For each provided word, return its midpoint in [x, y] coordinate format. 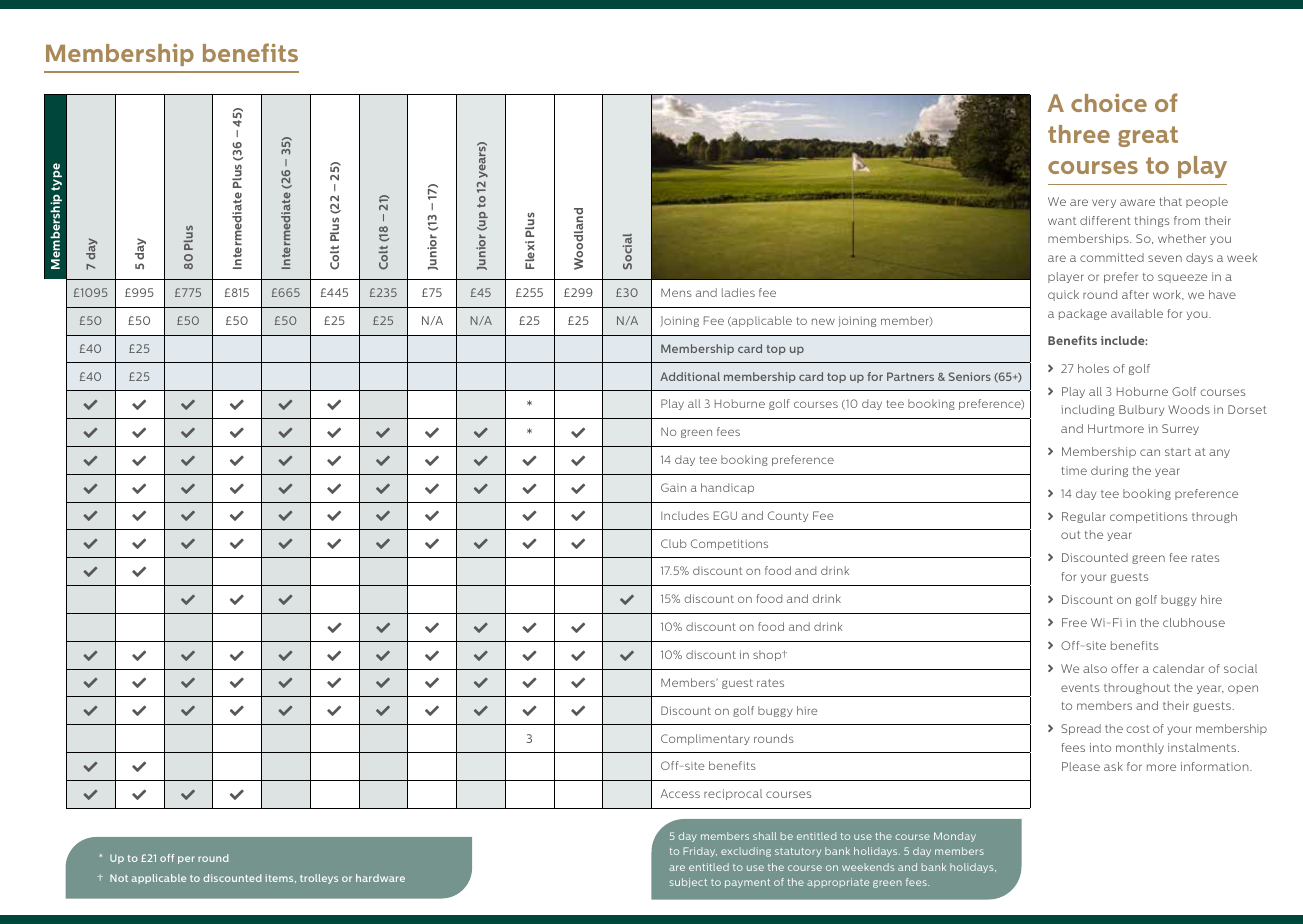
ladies [738, 292]
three [1079, 134]
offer [1124, 668]
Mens [676, 292]
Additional [690, 376]
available [1137, 313]
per [186, 860]
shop [768, 655]
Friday [700, 852]
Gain [673, 487]
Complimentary [705, 739]
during [1109, 471]
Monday [955, 837]
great [1148, 136]
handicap [727, 488]
